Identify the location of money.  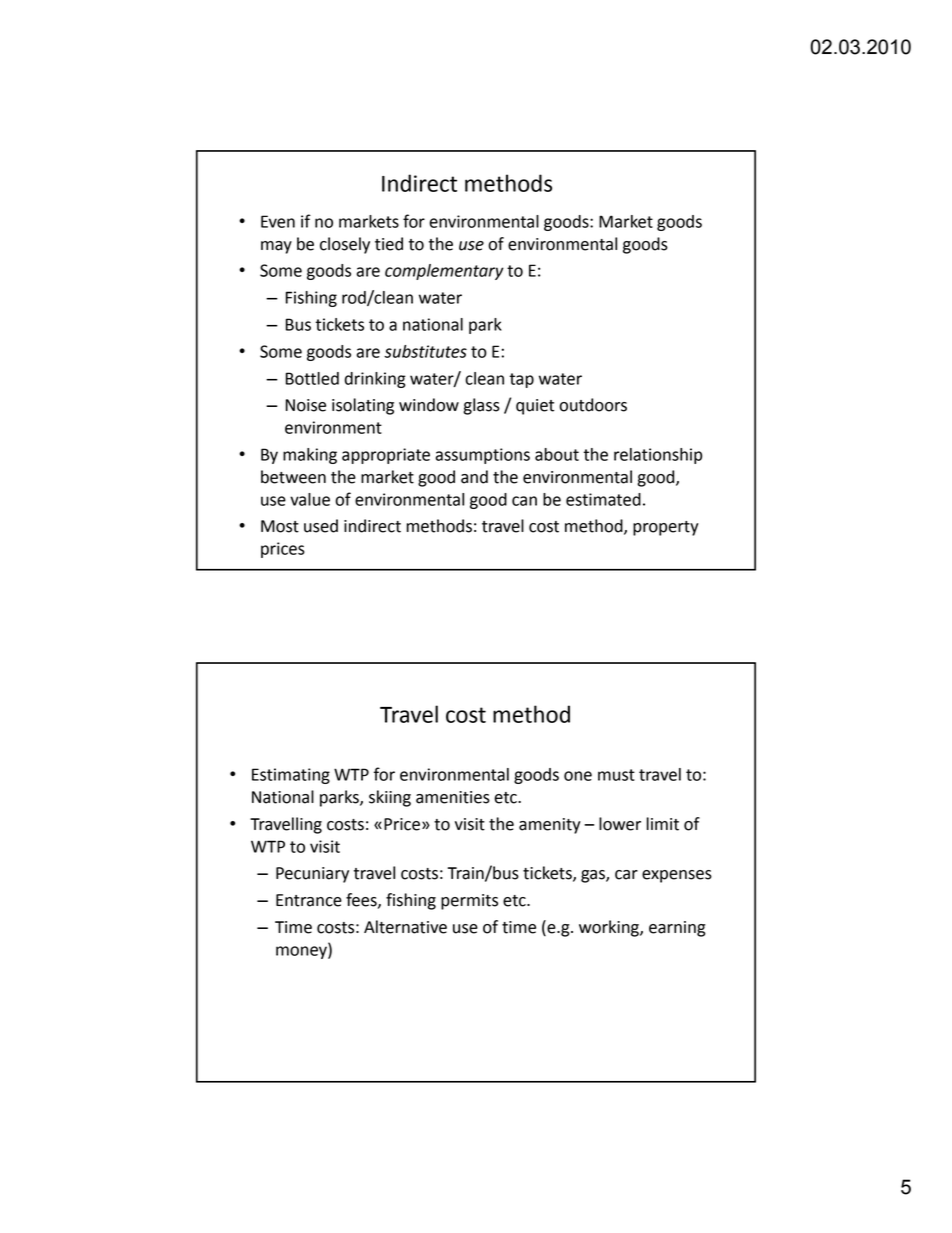
(302, 952).
